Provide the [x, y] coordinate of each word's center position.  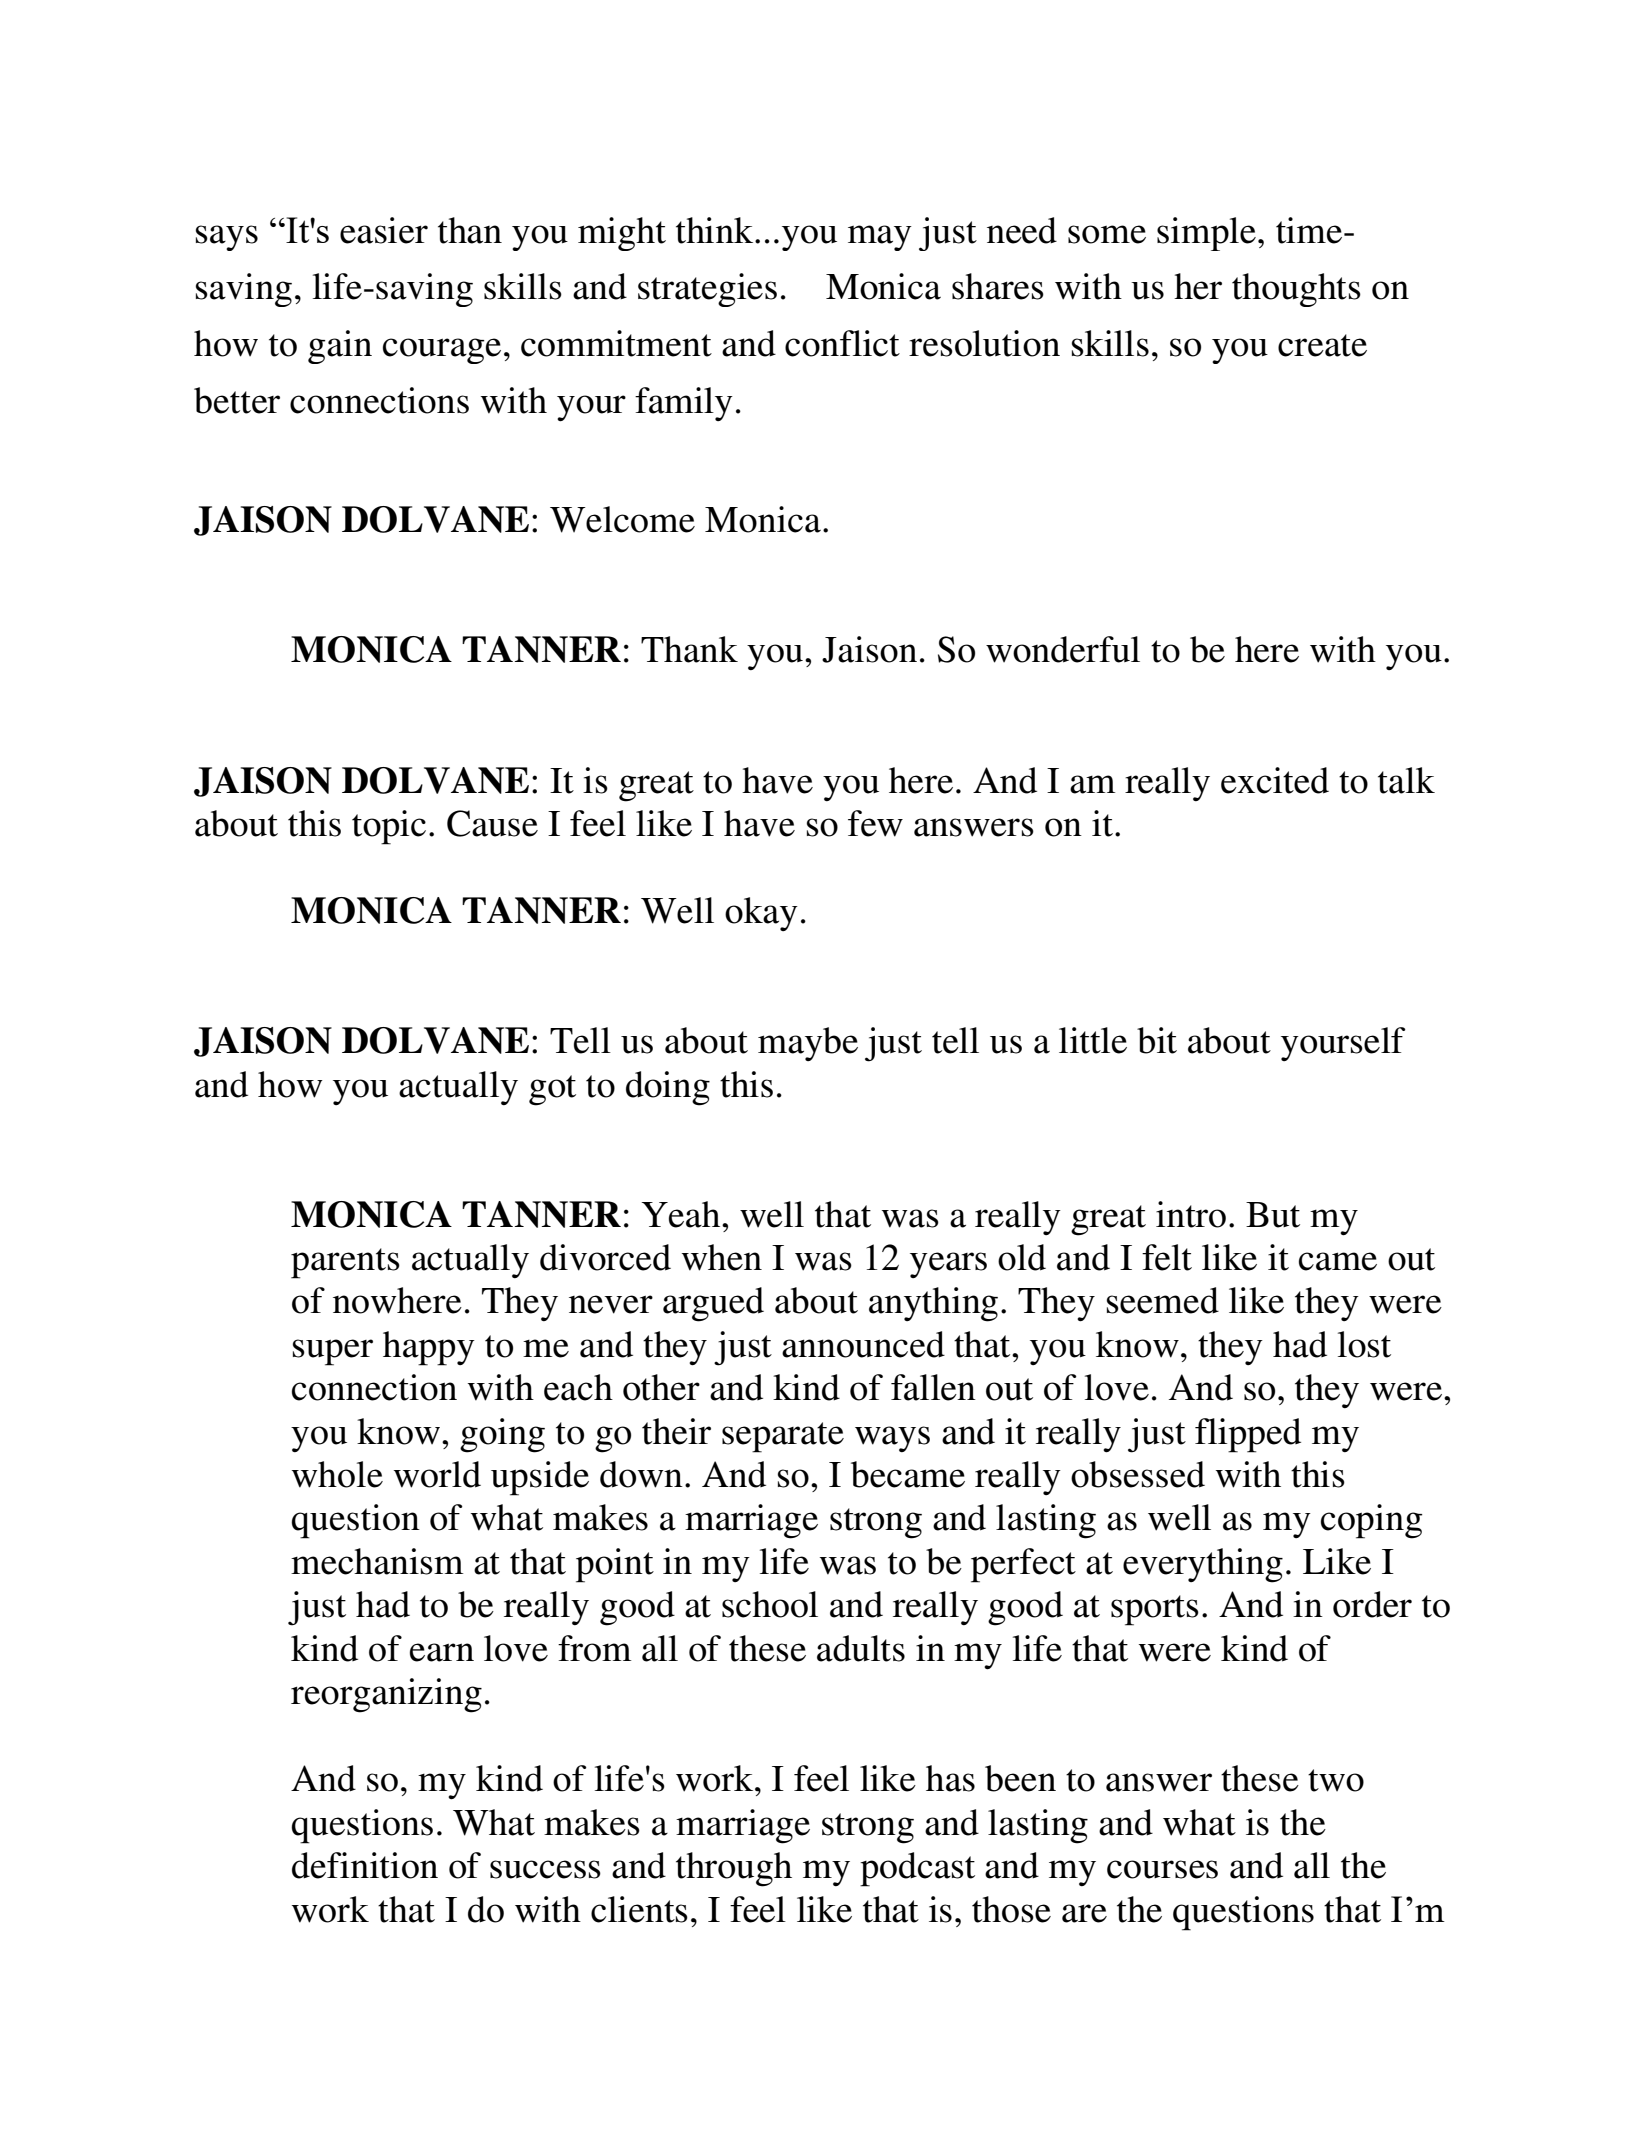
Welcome [622, 519]
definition [365, 1865]
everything [1203, 1565]
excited [1275, 780]
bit [1157, 1040]
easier [384, 230]
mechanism [377, 1561]
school [770, 1604]
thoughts [1296, 290]
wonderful [1063, 649]
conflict [842, 343]
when [722, 1257]
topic [389, 827]
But [1273, 1215]
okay [761, 914]
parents [345, 1263]
